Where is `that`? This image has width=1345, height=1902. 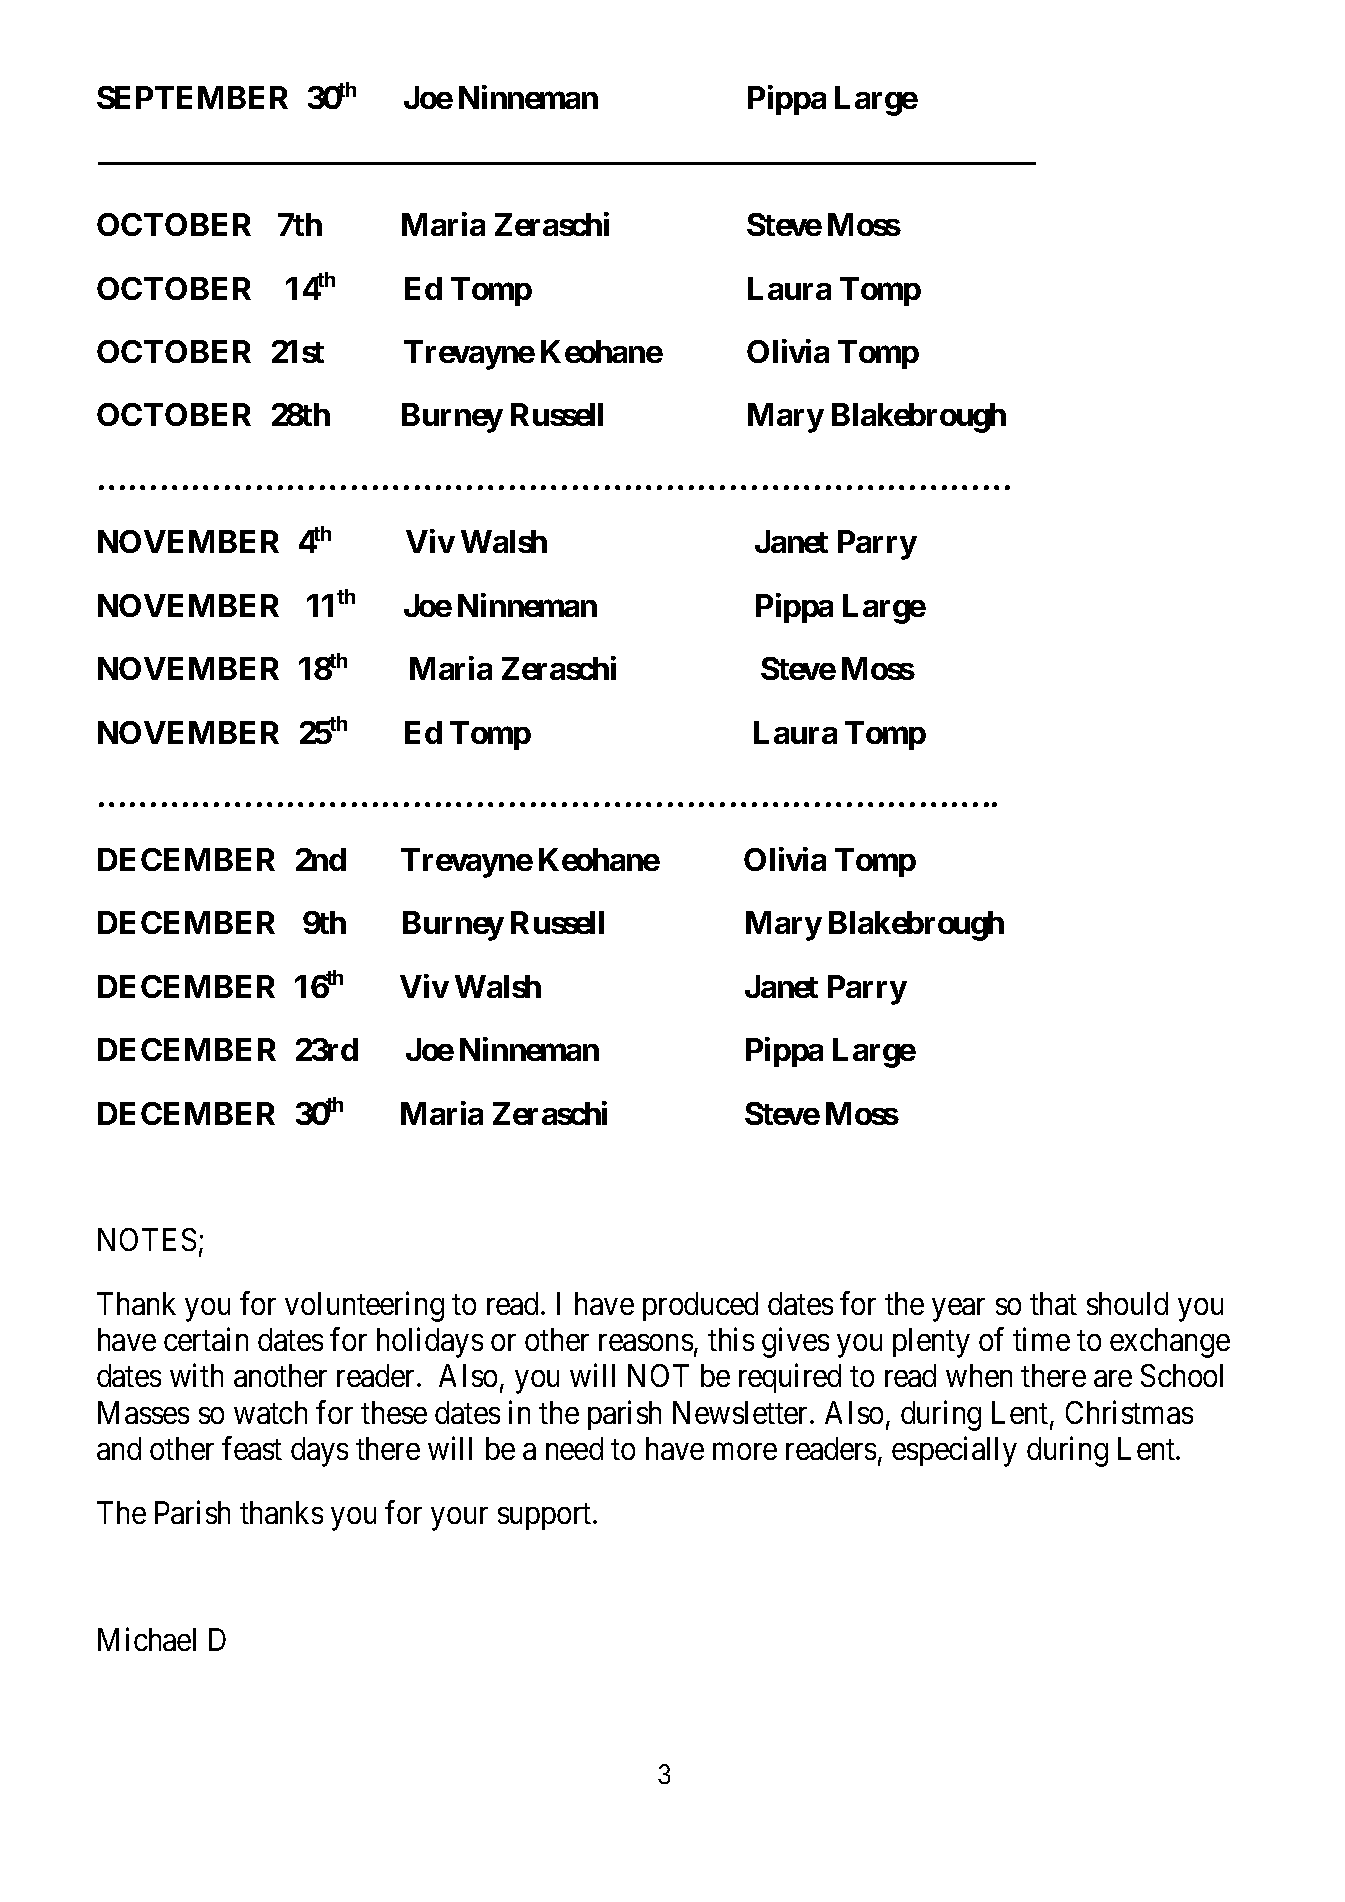
that is located at coordinates (1053, 1303).
